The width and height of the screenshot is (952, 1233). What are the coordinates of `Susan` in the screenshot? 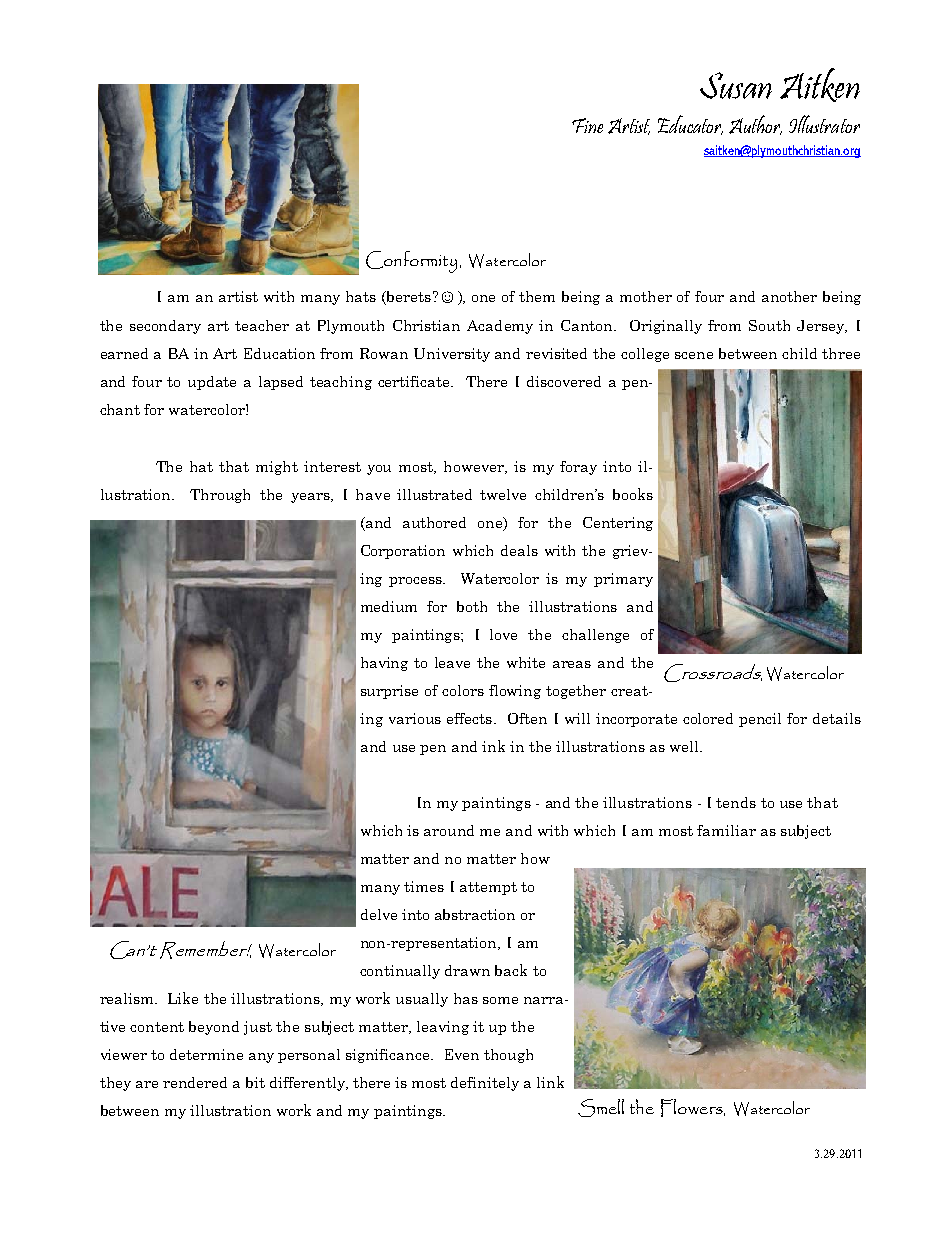 It's located at (736, 85).
